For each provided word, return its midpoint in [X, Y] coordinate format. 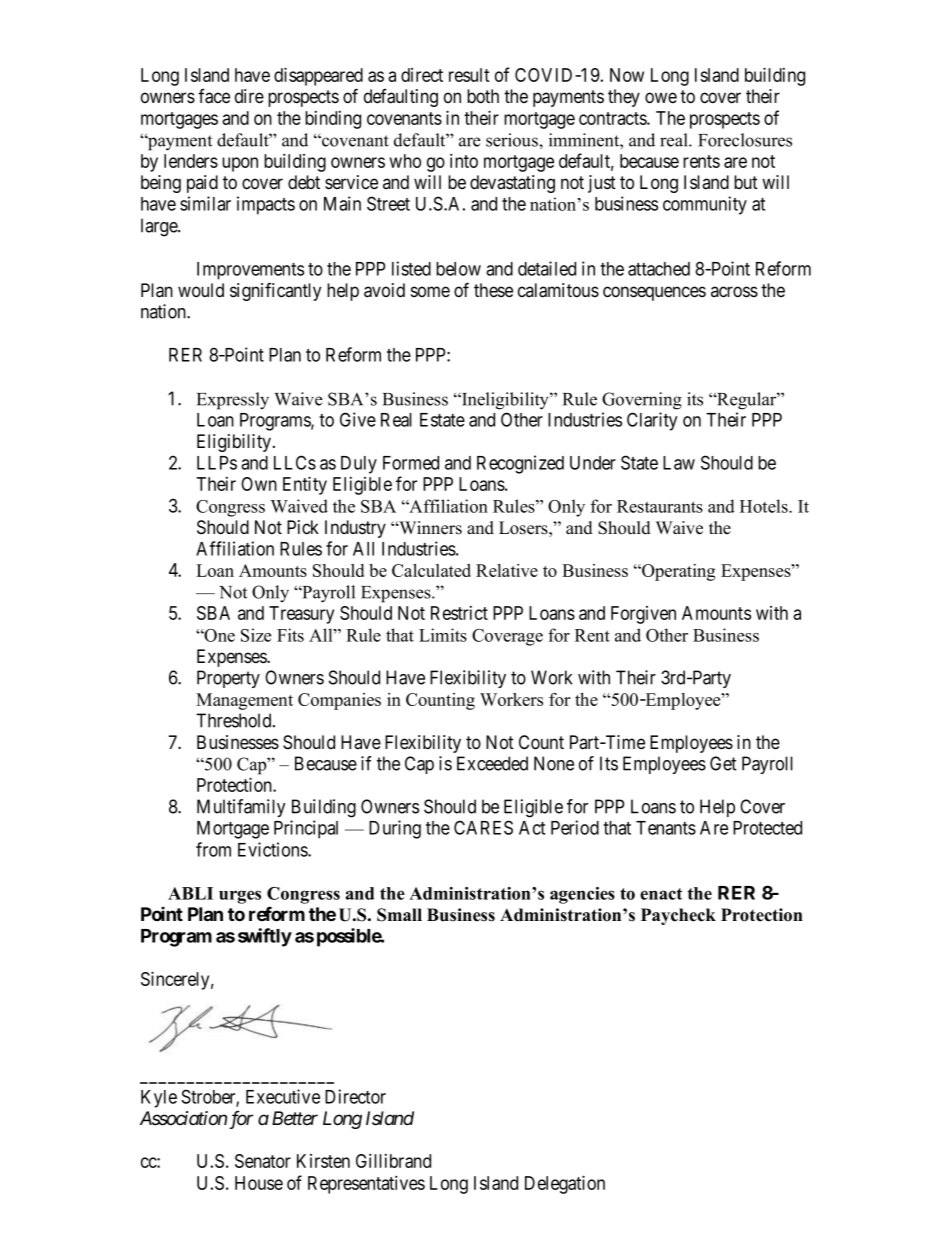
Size [256, 635]
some [430, 291]
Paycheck [678, 916]
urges [240, 897]
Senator [263, 1161]
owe [661, 97]
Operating [677, 572]
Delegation [565, 1184]
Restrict [459, 613]
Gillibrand [393, 1160]
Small [399, 915]
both [483, 96]
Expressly [233, 401]
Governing [642, 401]
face [214, 96]
